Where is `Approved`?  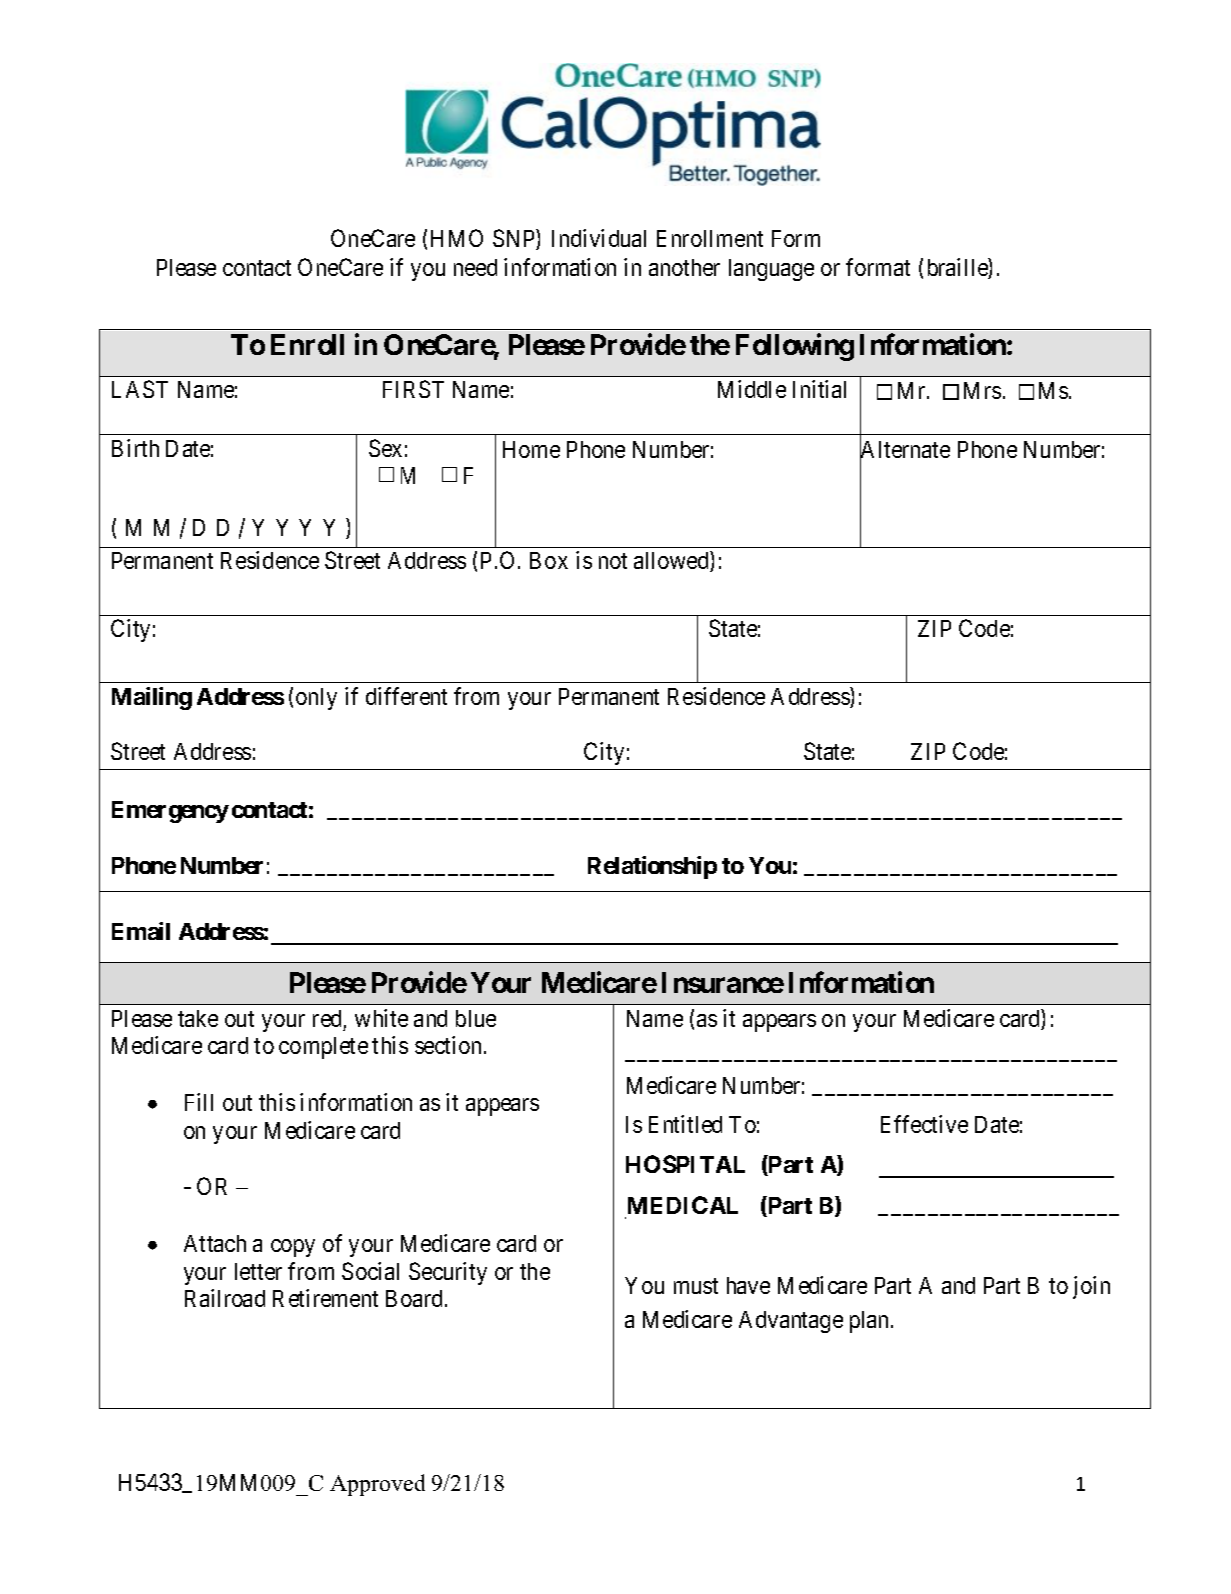
Approved is located at coordinates (377, 1485).
